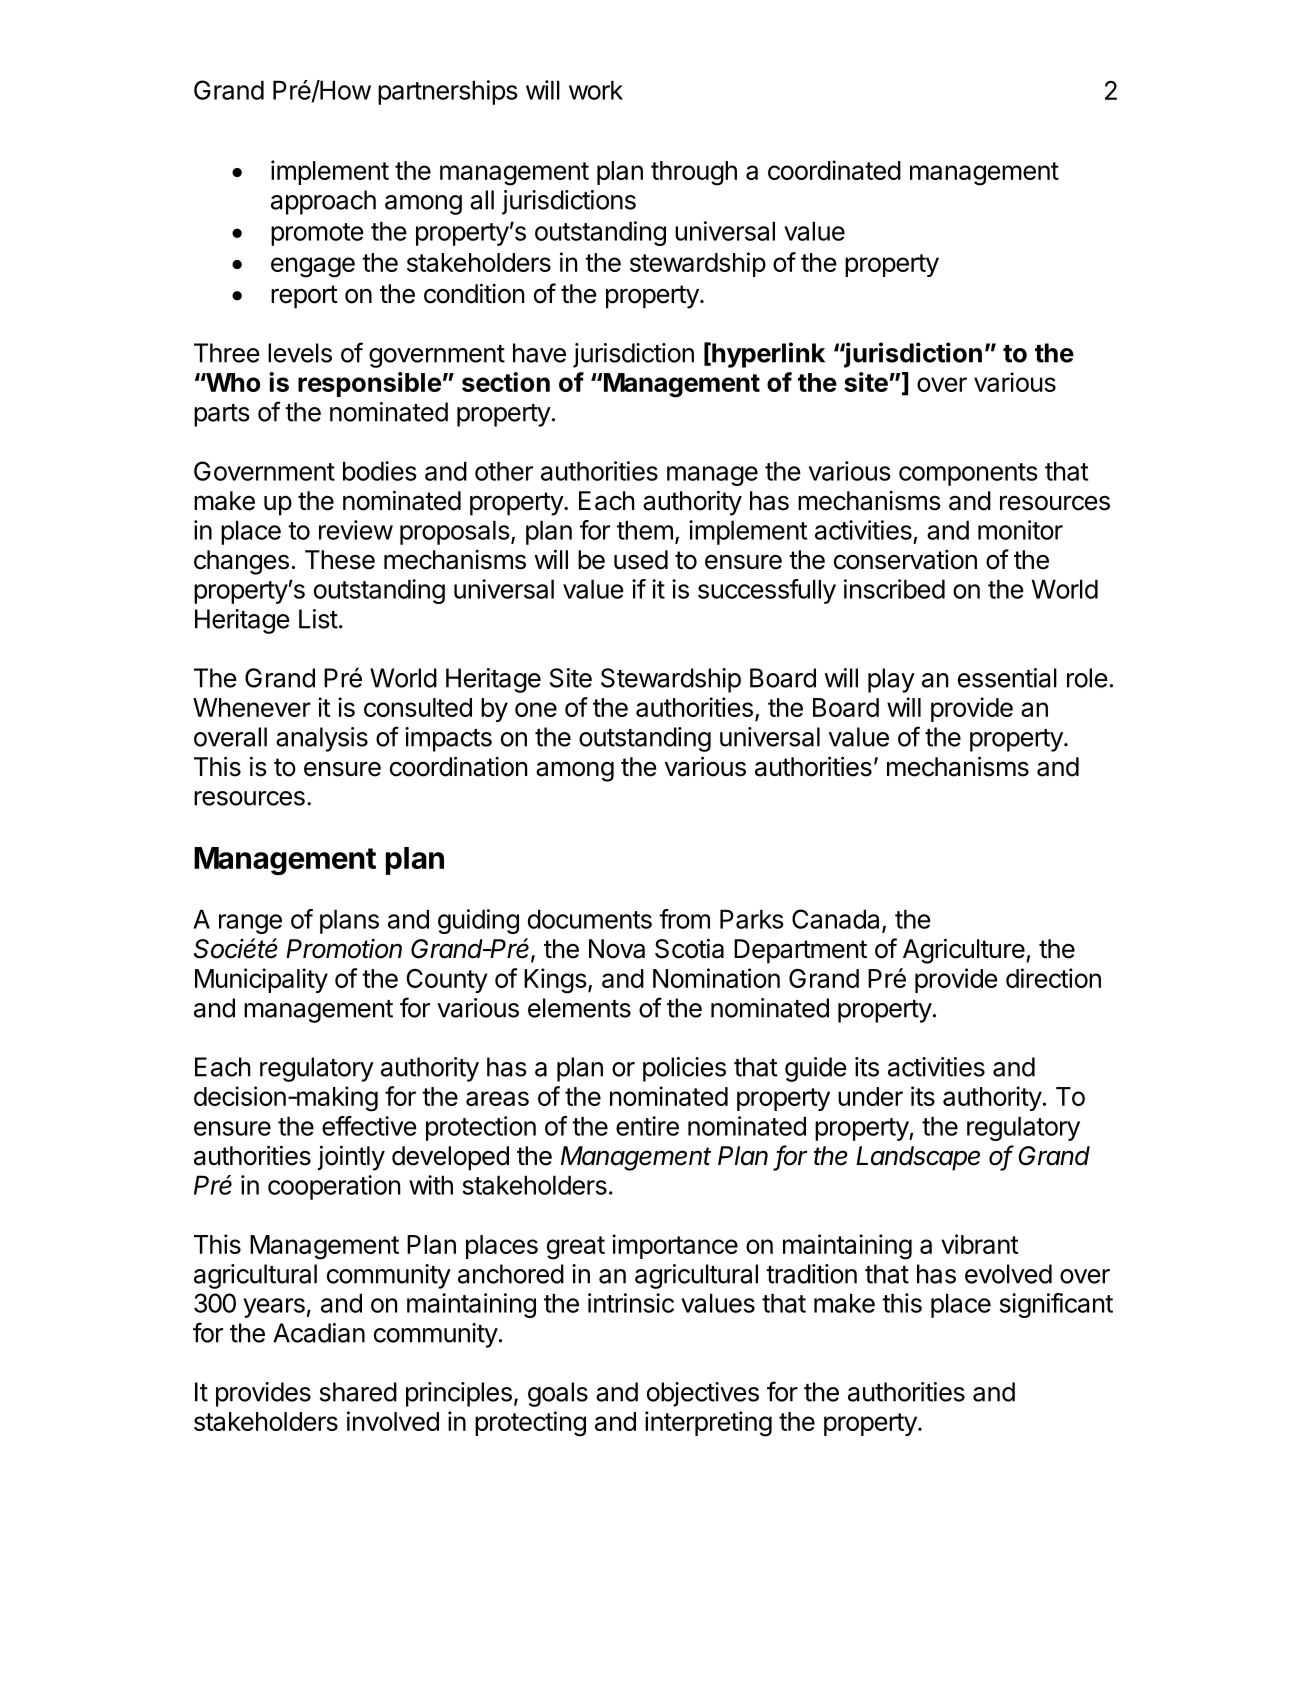  What do you see at coordinates (834, 170) in the page?
I see `coordinated` at bounding box center [834, 170].
